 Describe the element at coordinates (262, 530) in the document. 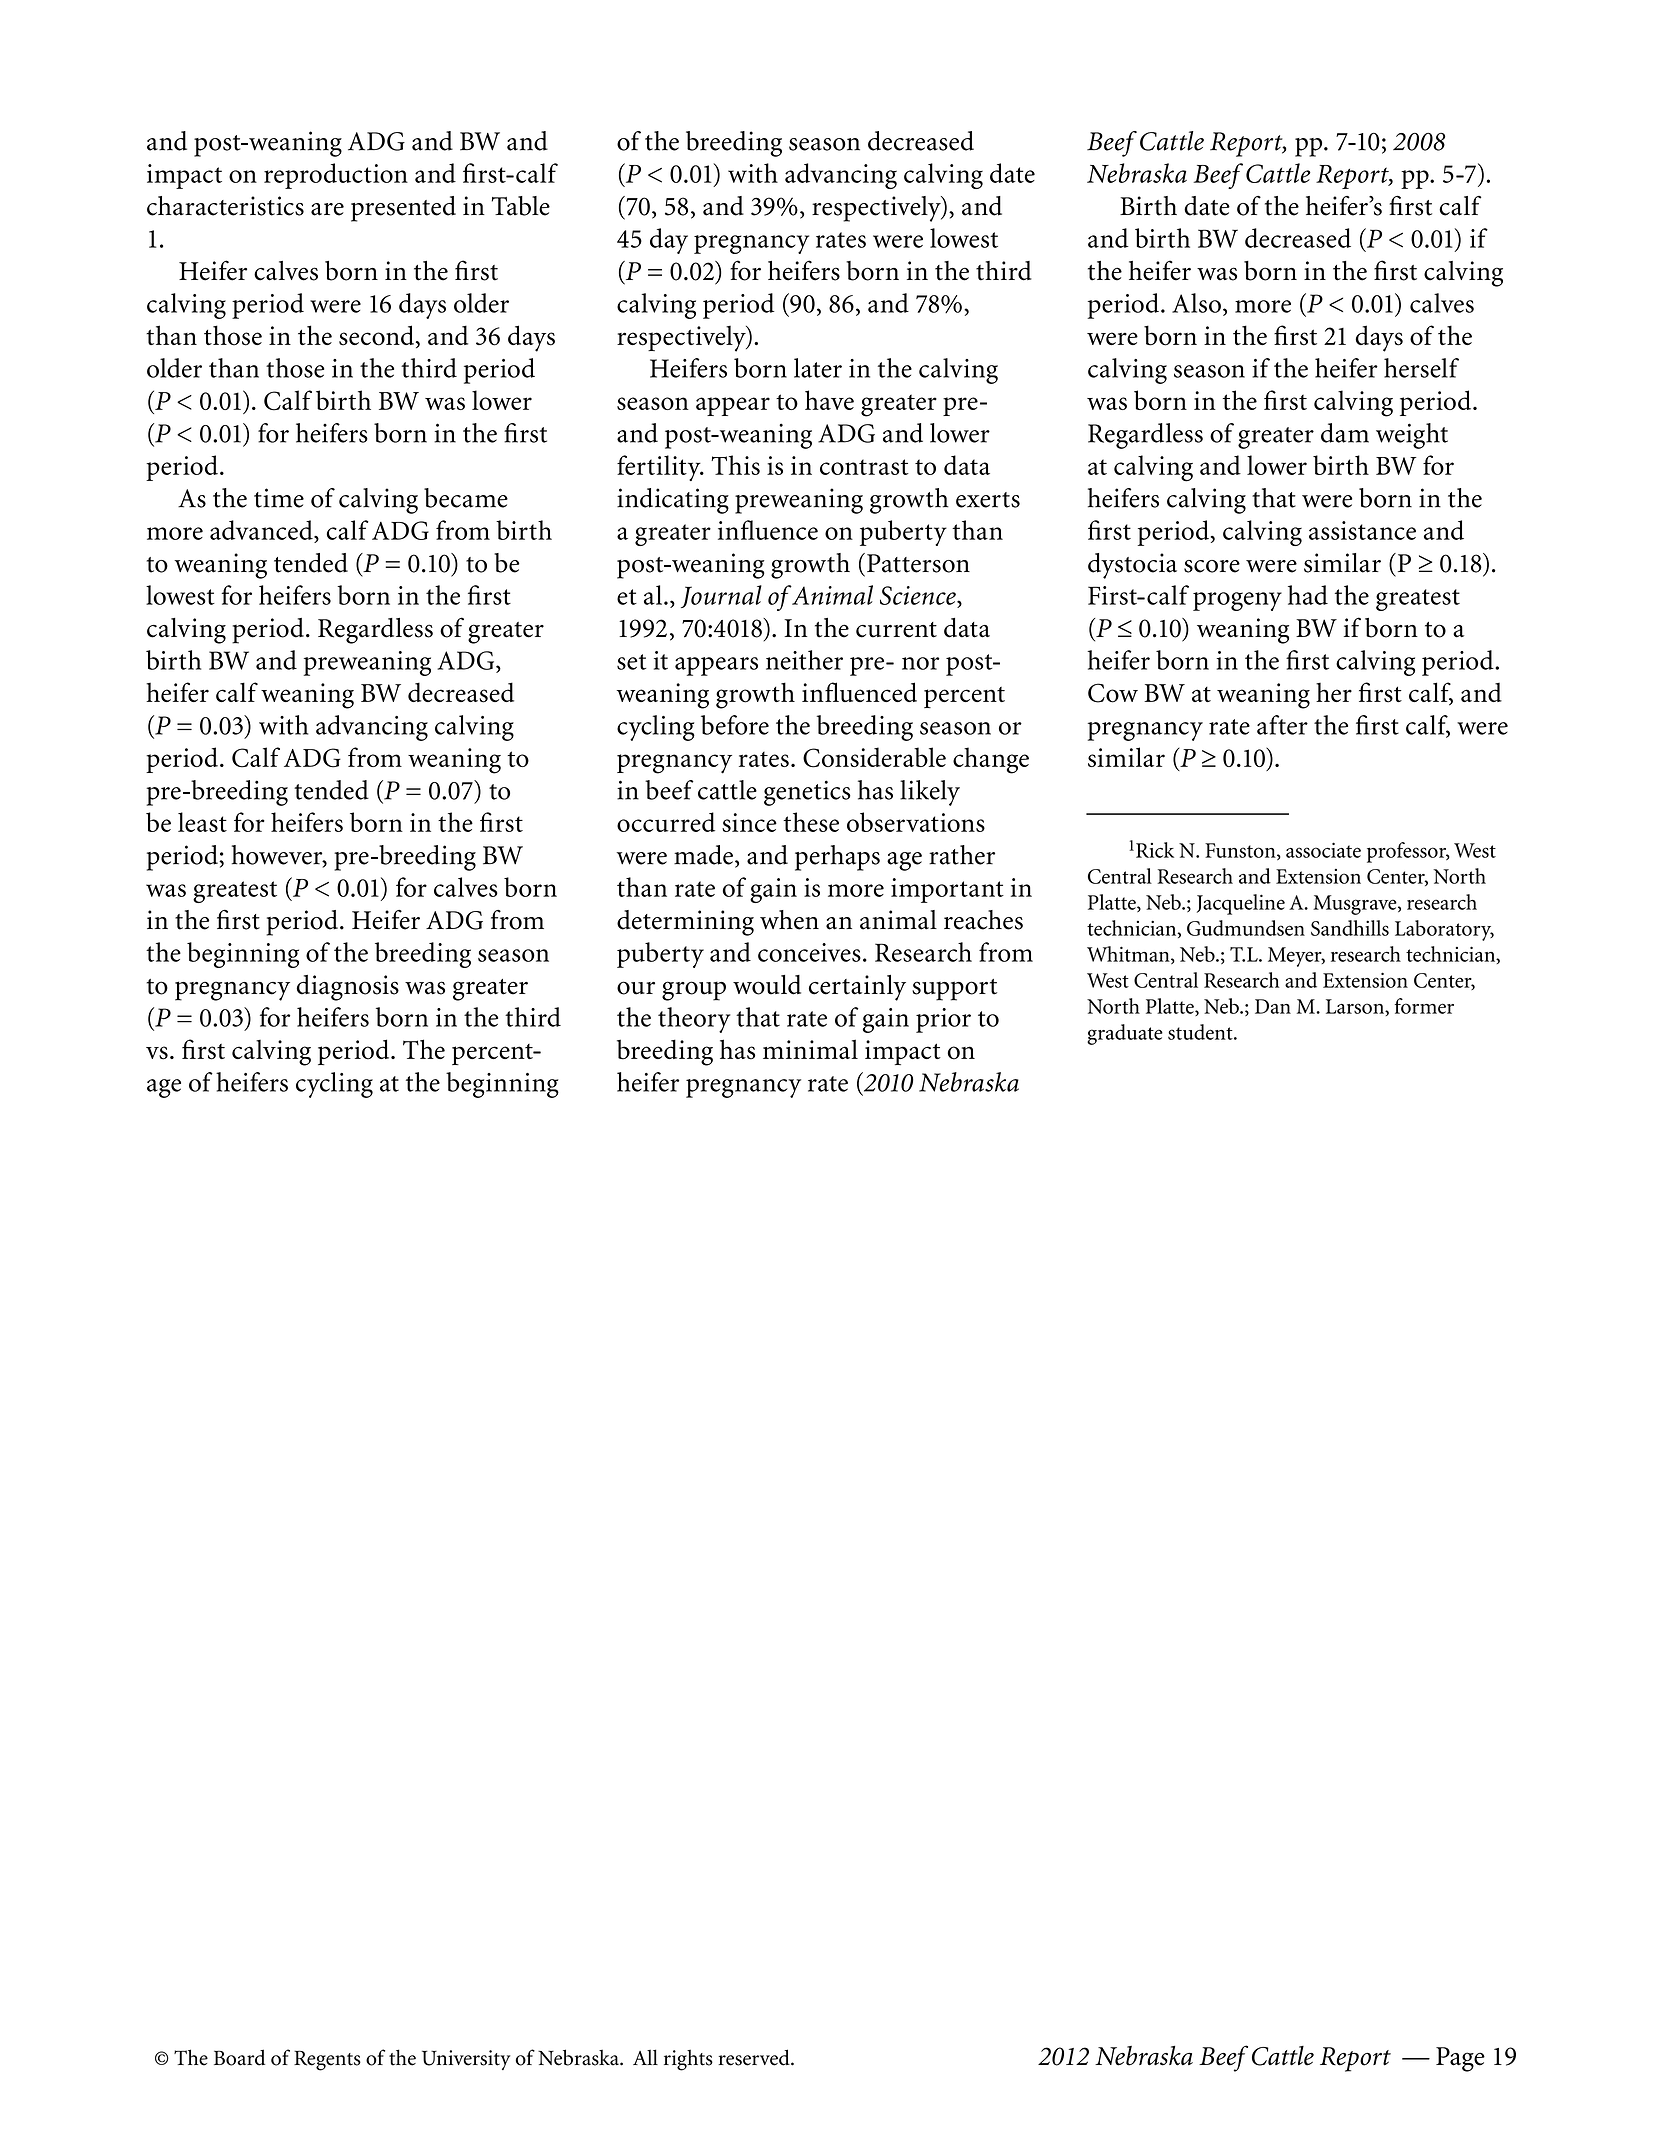

I see `advanced` at that location.
